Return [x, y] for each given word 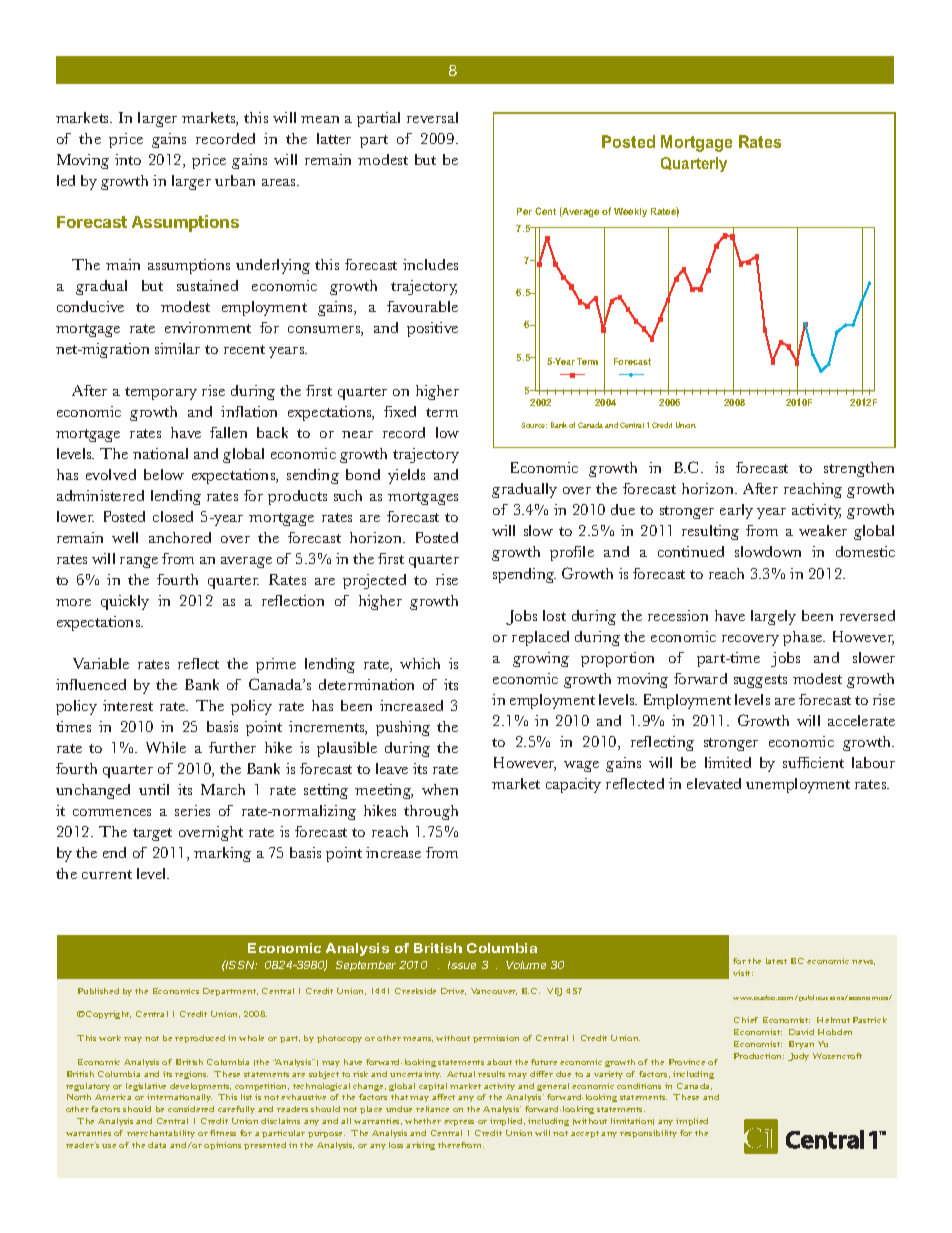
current [107, 874]
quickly [125, 602]
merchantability [161, 1134]
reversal [432, 117]
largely [773, 617]
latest [776, 961]
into [128, 159]
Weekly [630, 212]
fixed [400, 411]
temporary [161, 393]
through [431, 812]
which [420, 663]
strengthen [859, 469]
